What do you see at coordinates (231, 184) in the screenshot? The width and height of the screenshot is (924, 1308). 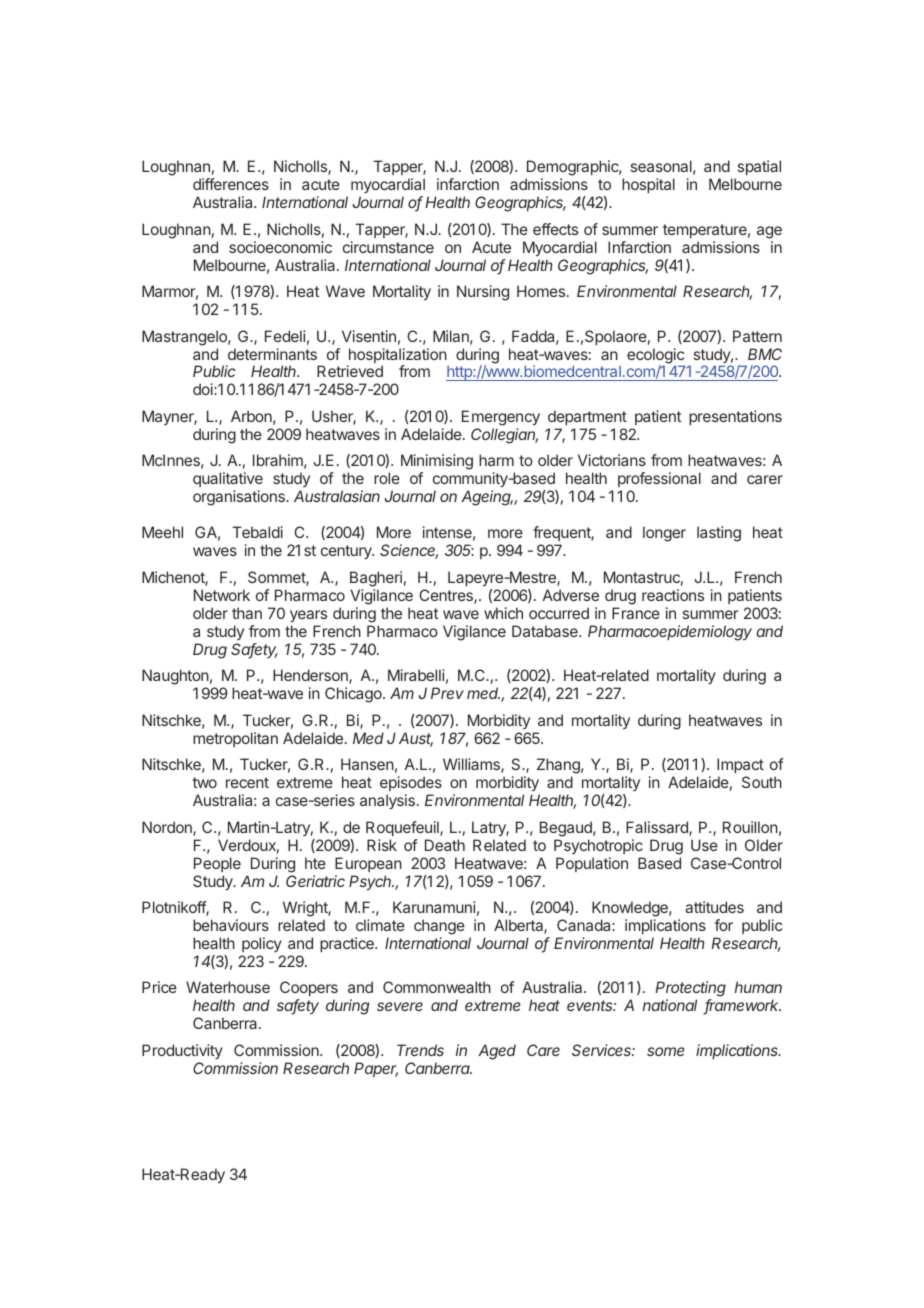 I see `differences` at bounding box center [231, 184].
